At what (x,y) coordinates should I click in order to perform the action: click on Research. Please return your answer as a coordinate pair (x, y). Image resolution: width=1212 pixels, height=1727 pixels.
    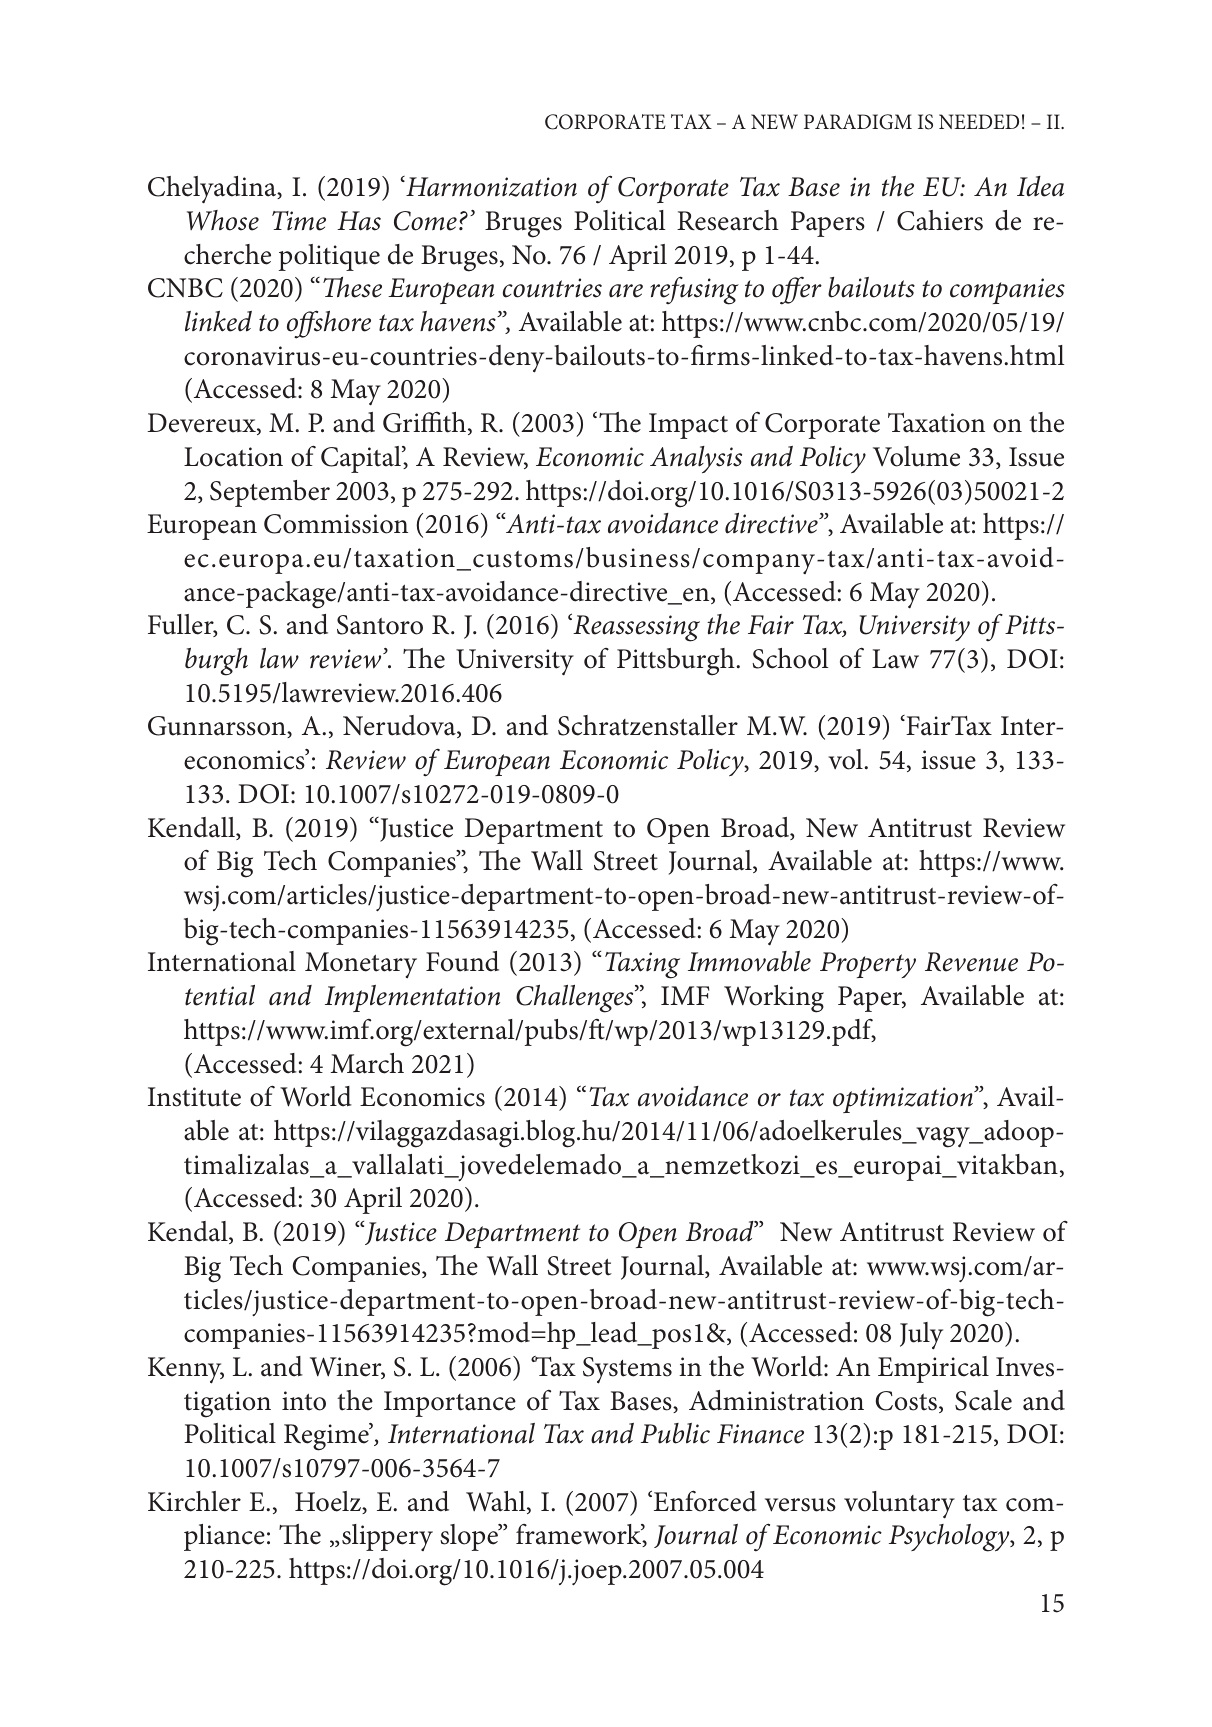
    Looking at the image, I should click on (728, 220).
